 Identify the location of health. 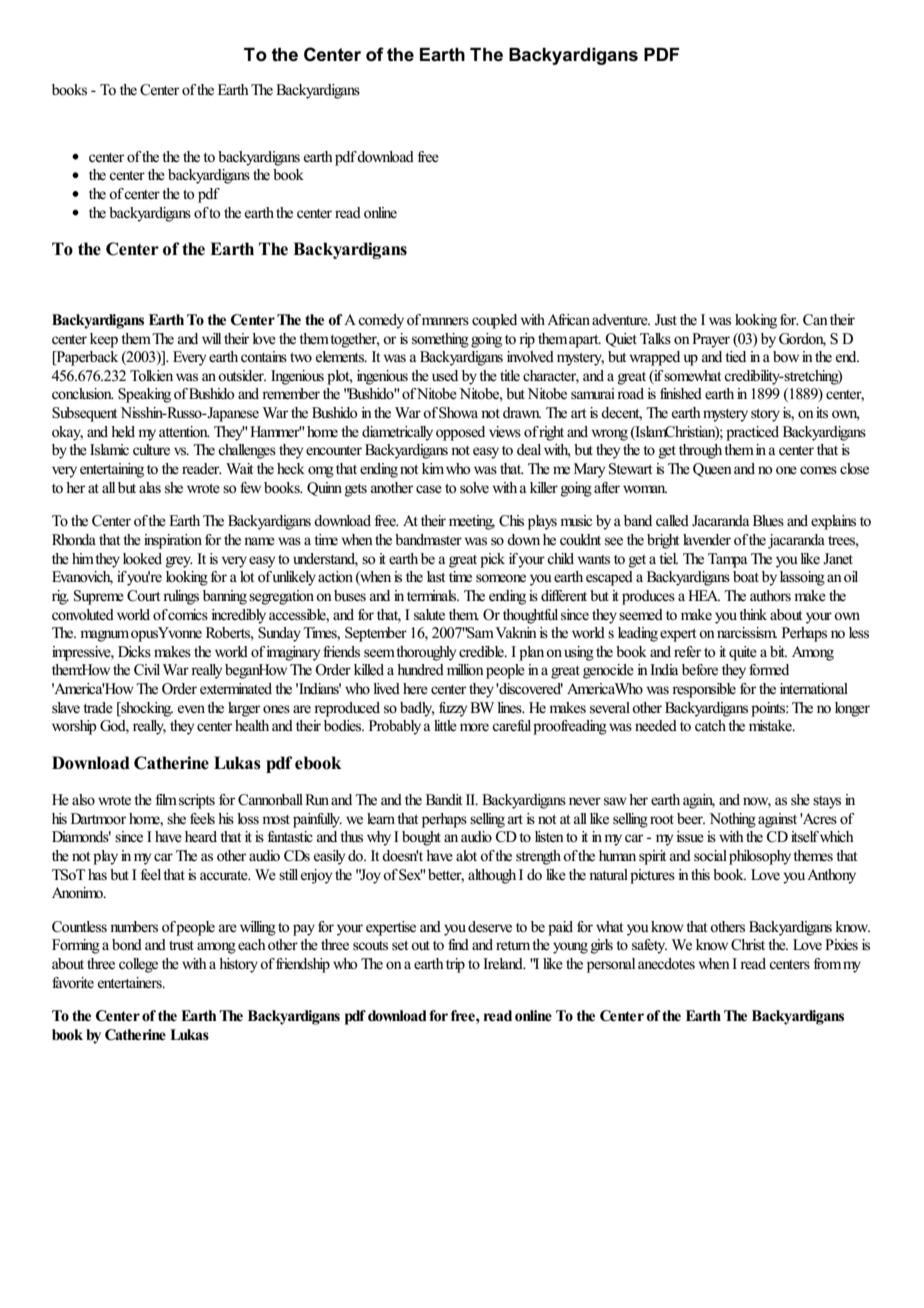
(252, 726).
